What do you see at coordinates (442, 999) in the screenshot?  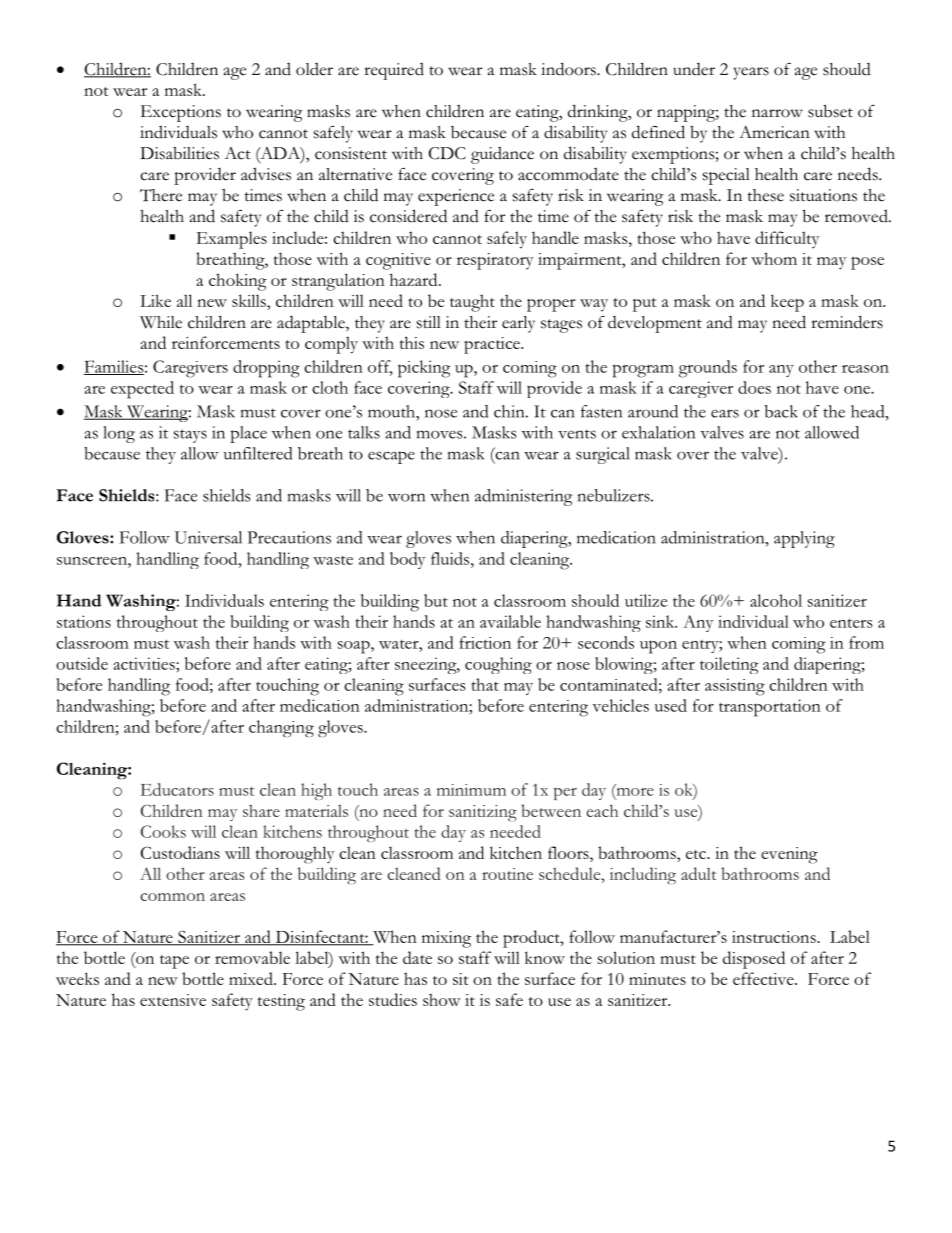 I see `show` at bounding box center [442, 999].
